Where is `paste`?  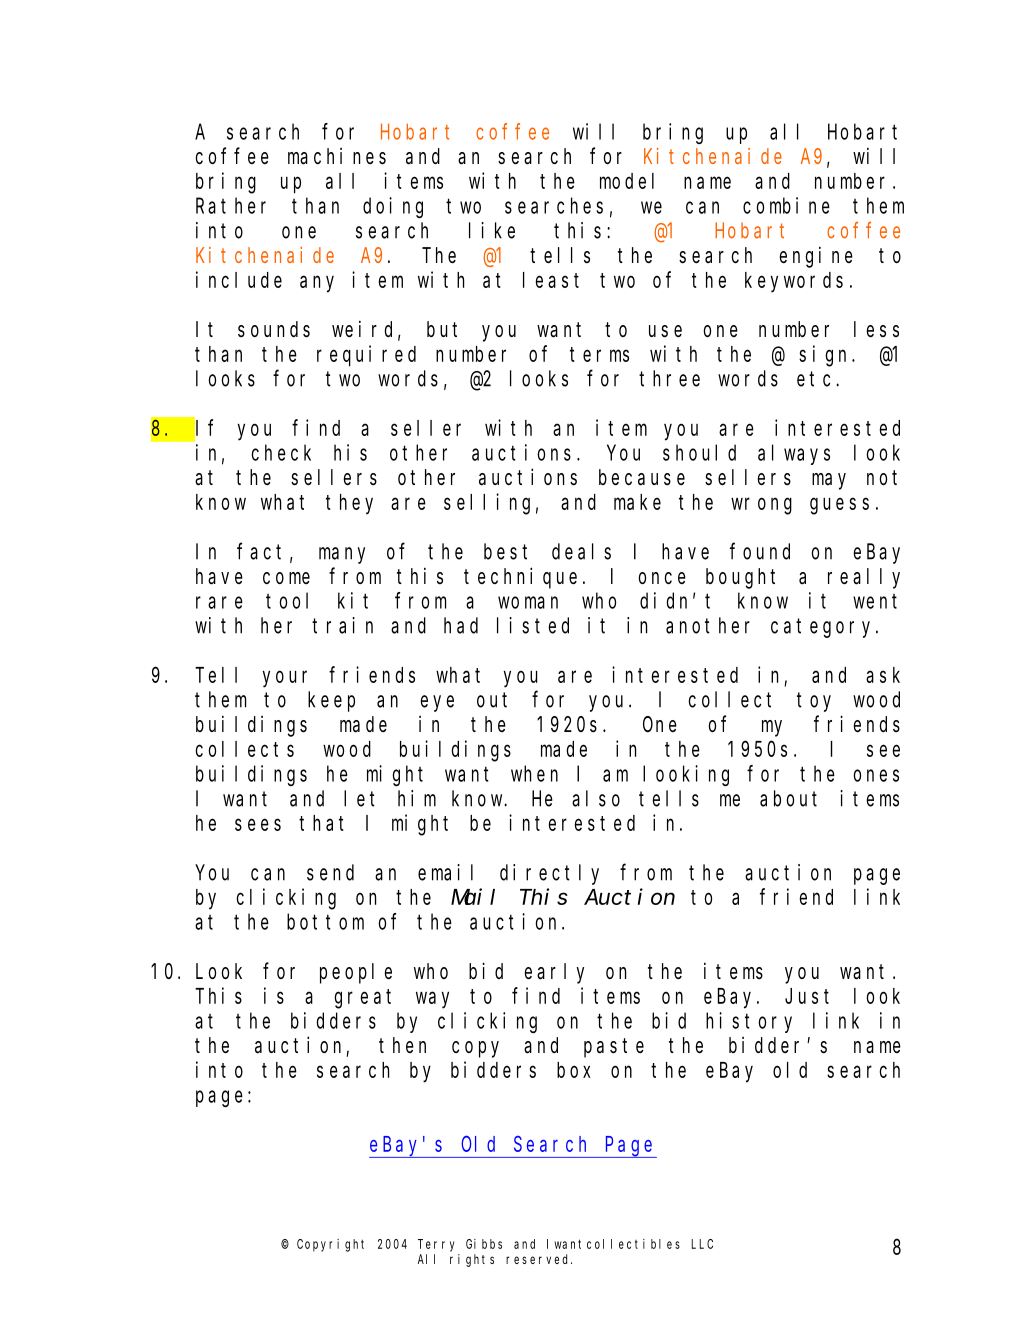 paste is located at coordinates (614, 1048).
